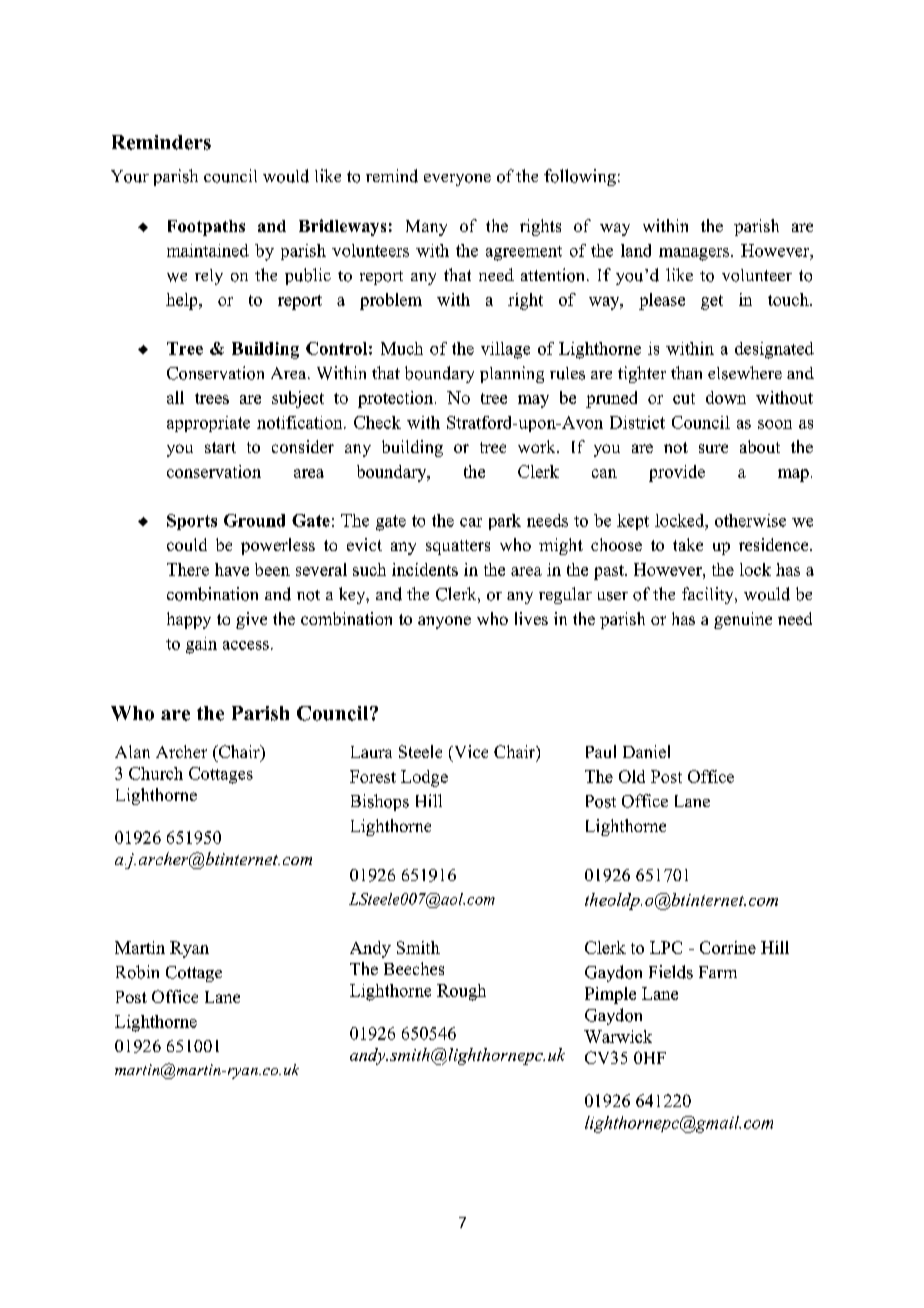  I want to click on start, so click(220, 447).
